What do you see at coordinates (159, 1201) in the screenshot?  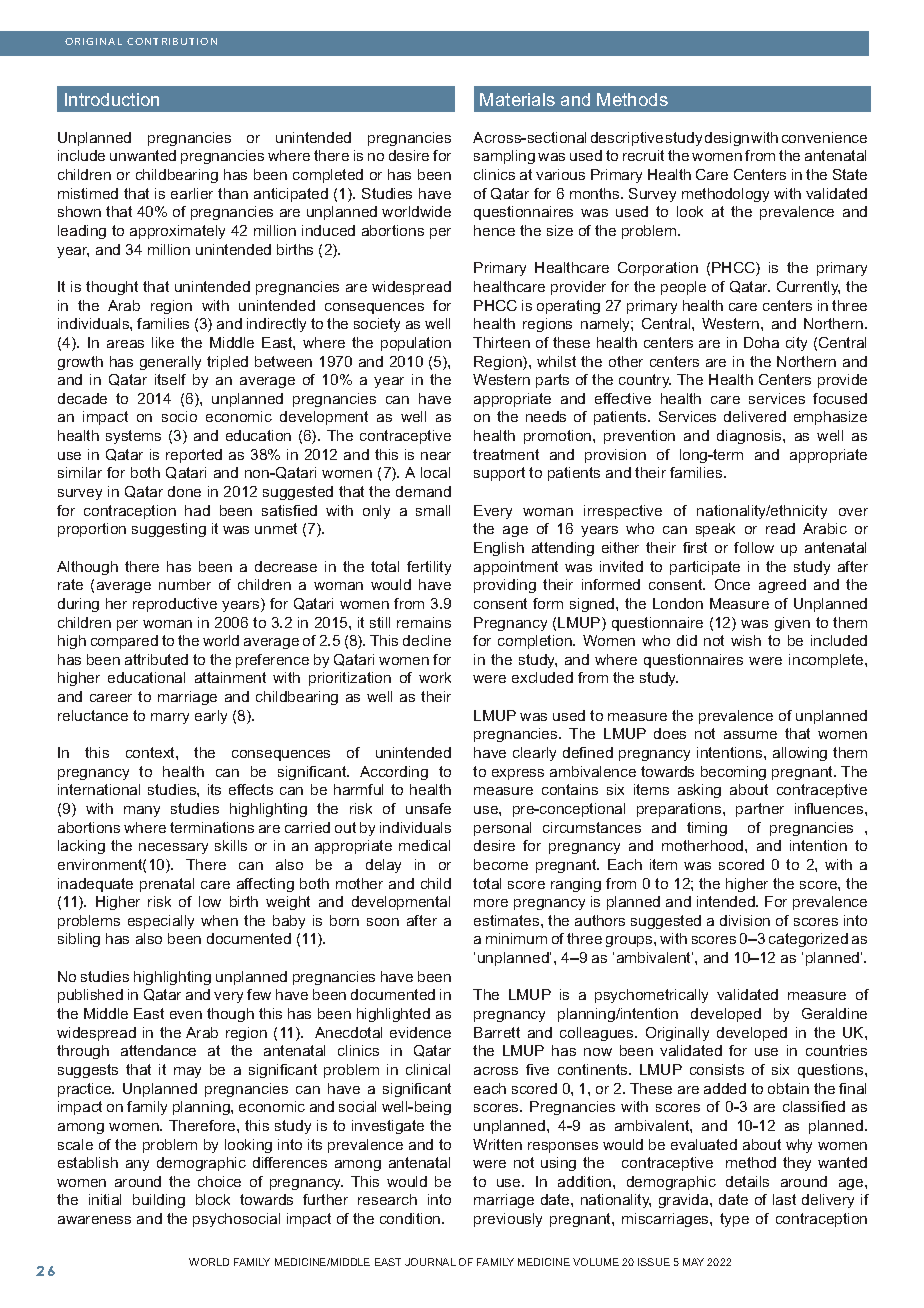 I see `building` at bounding box center [159, 1201].
